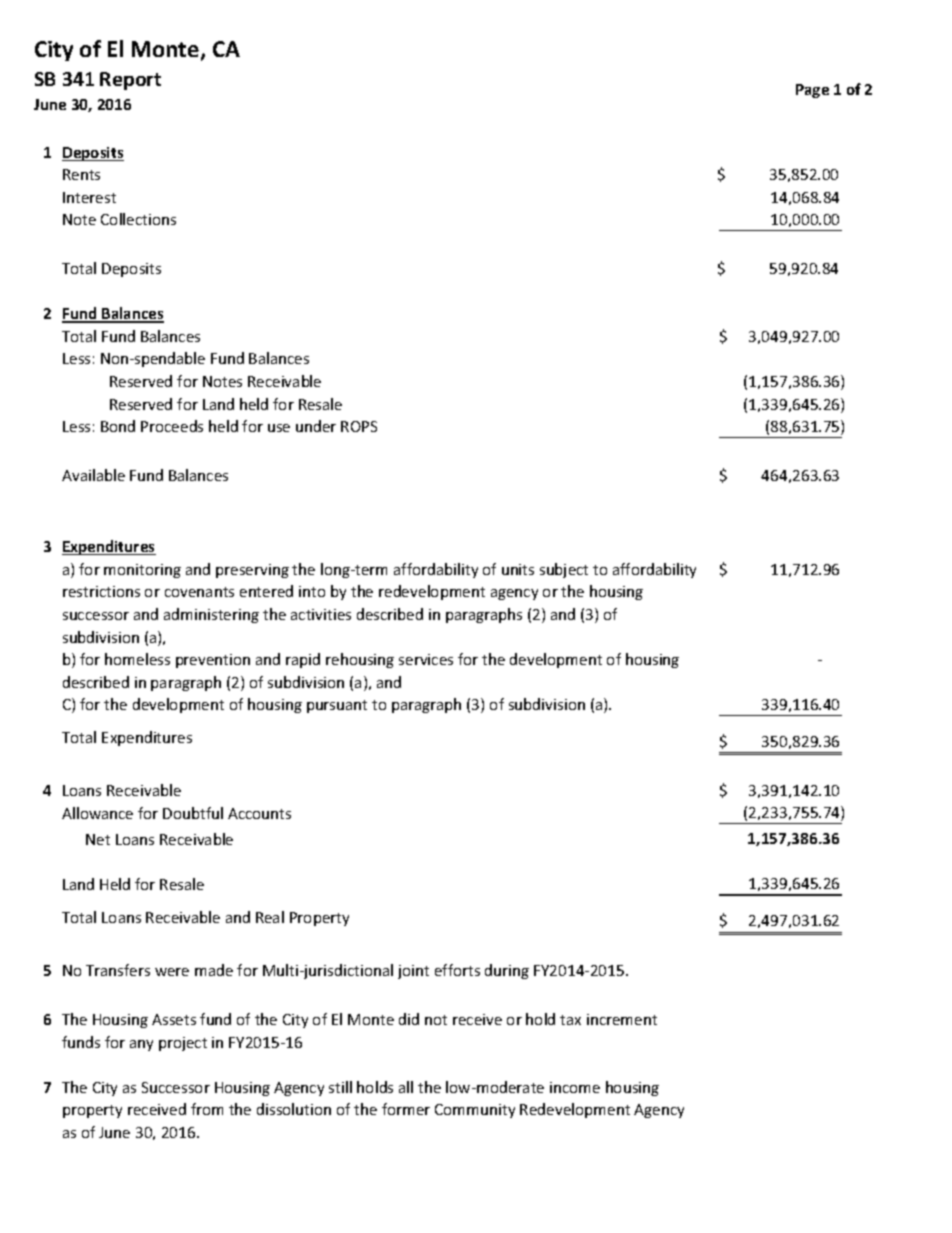 Image resolution: width=952 pixels, height=1233 pixels. Describe the element at coordinates (475, 1111) in the page. I see `Community` at that location.
